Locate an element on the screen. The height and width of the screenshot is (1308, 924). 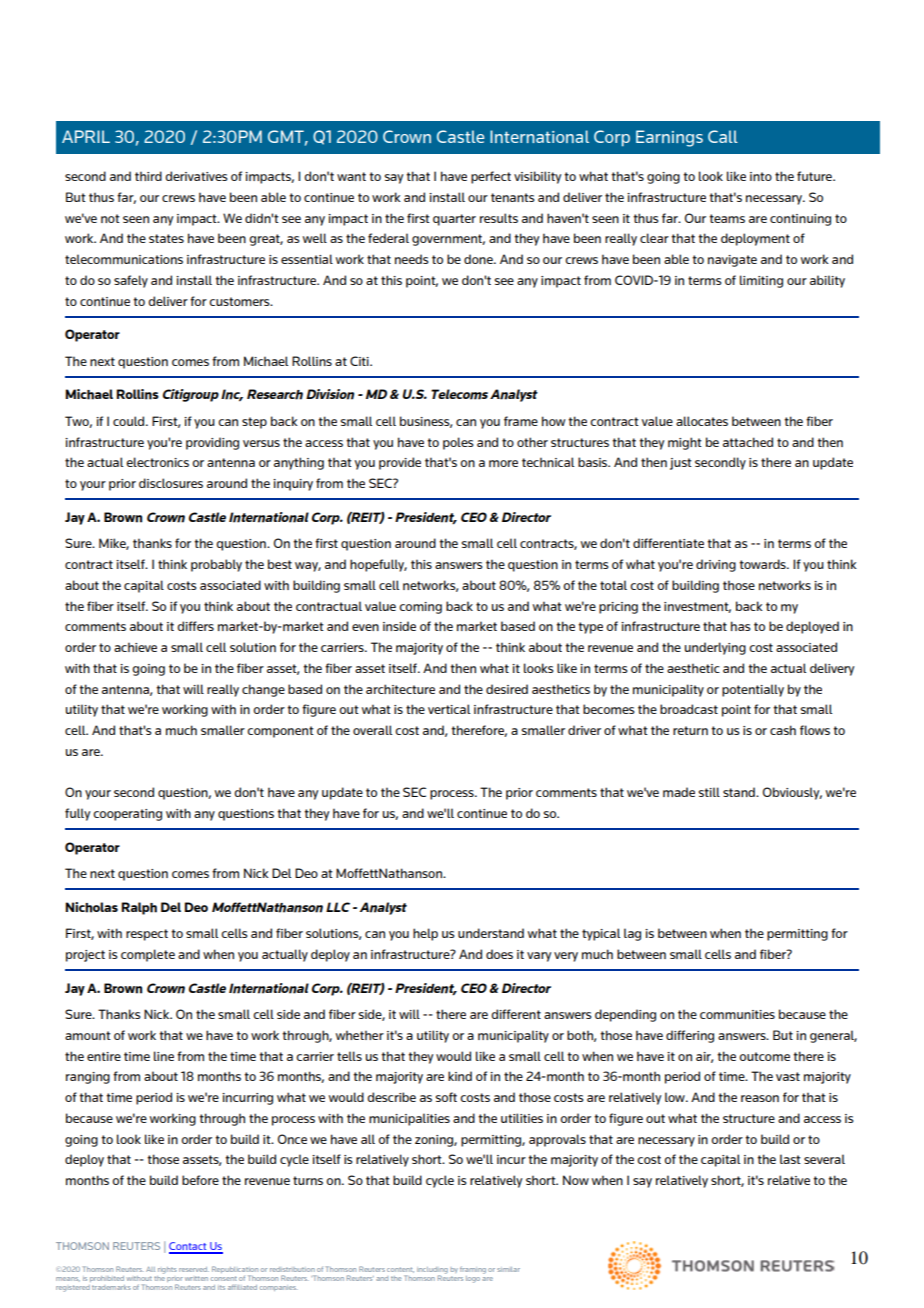
potentially is located at coordinates (753, 690).
